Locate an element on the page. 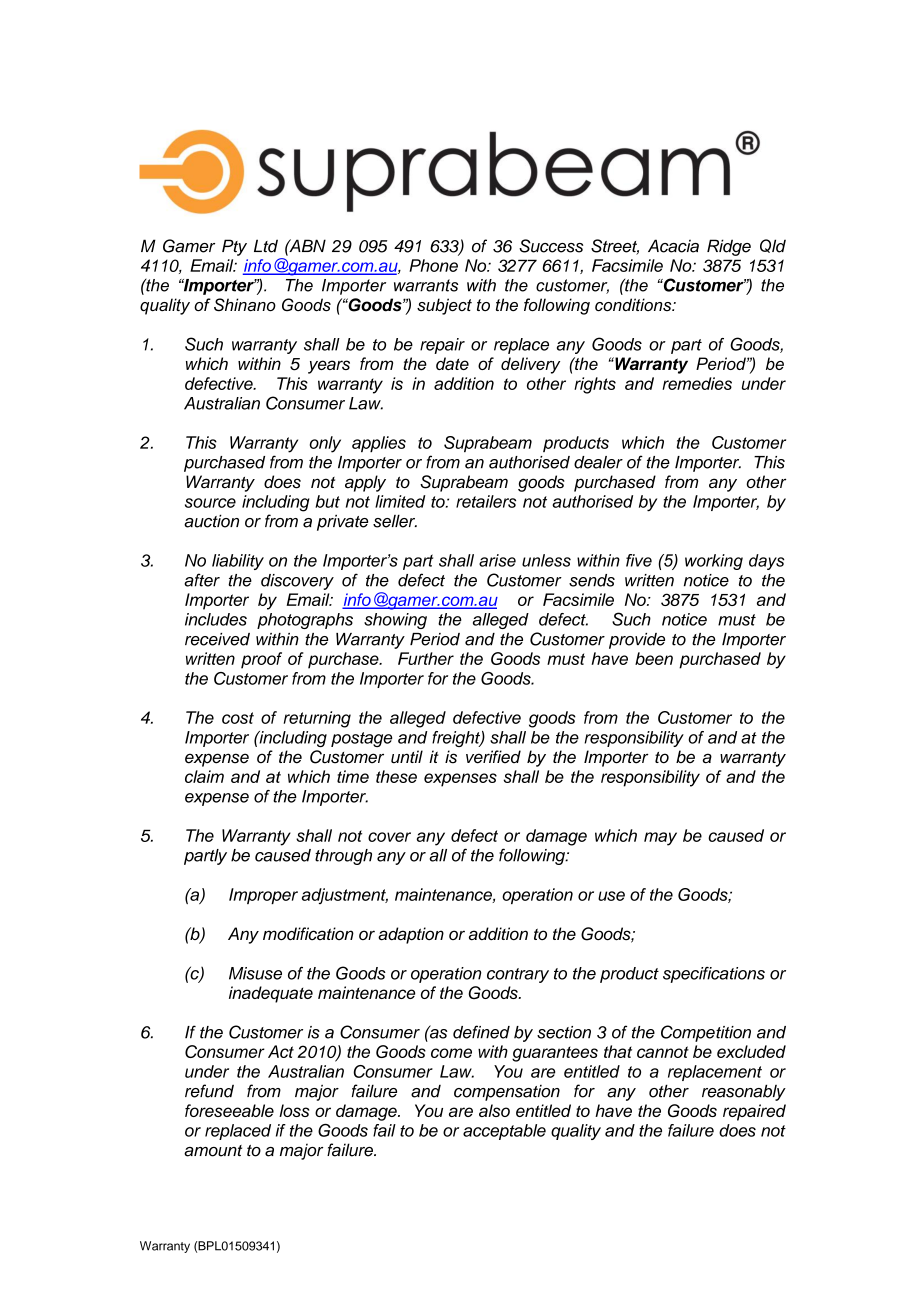 This image has width=924, height=1308. Ridge is located at coordinates (729, 247).
